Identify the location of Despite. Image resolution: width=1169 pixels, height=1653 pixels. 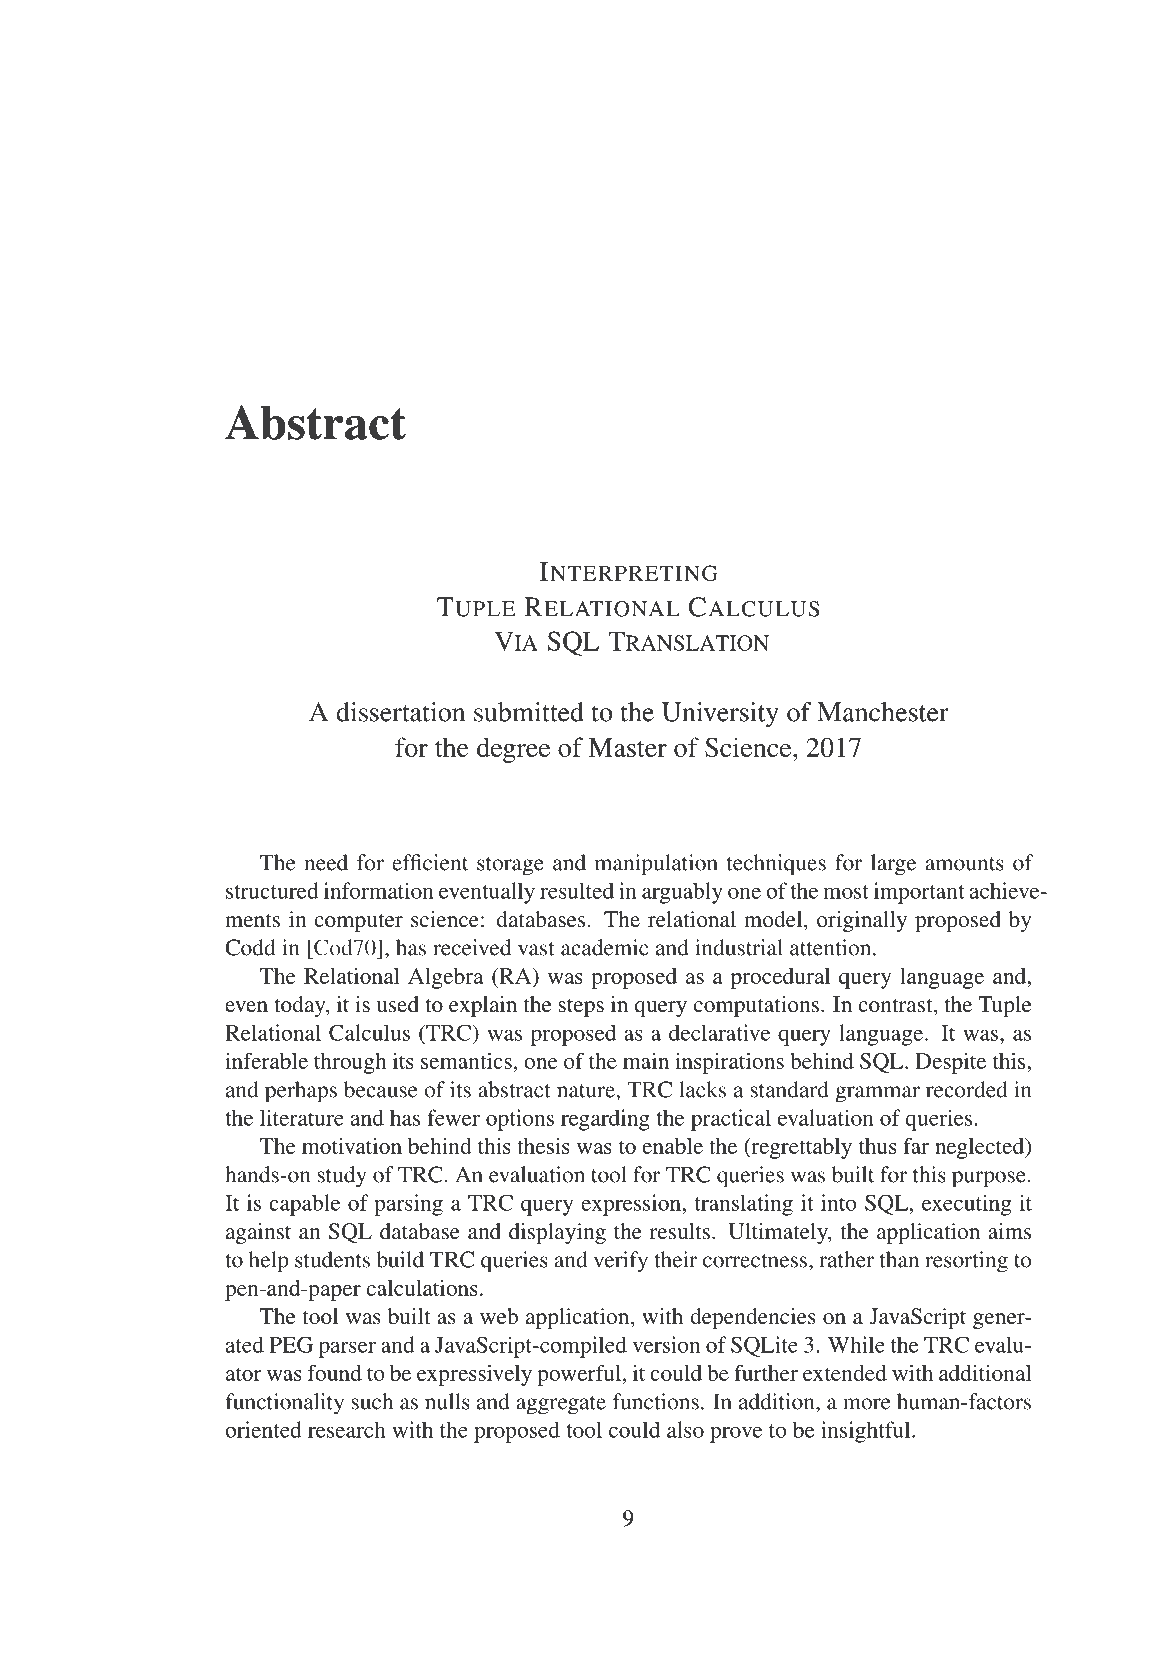
(950, 1063).
